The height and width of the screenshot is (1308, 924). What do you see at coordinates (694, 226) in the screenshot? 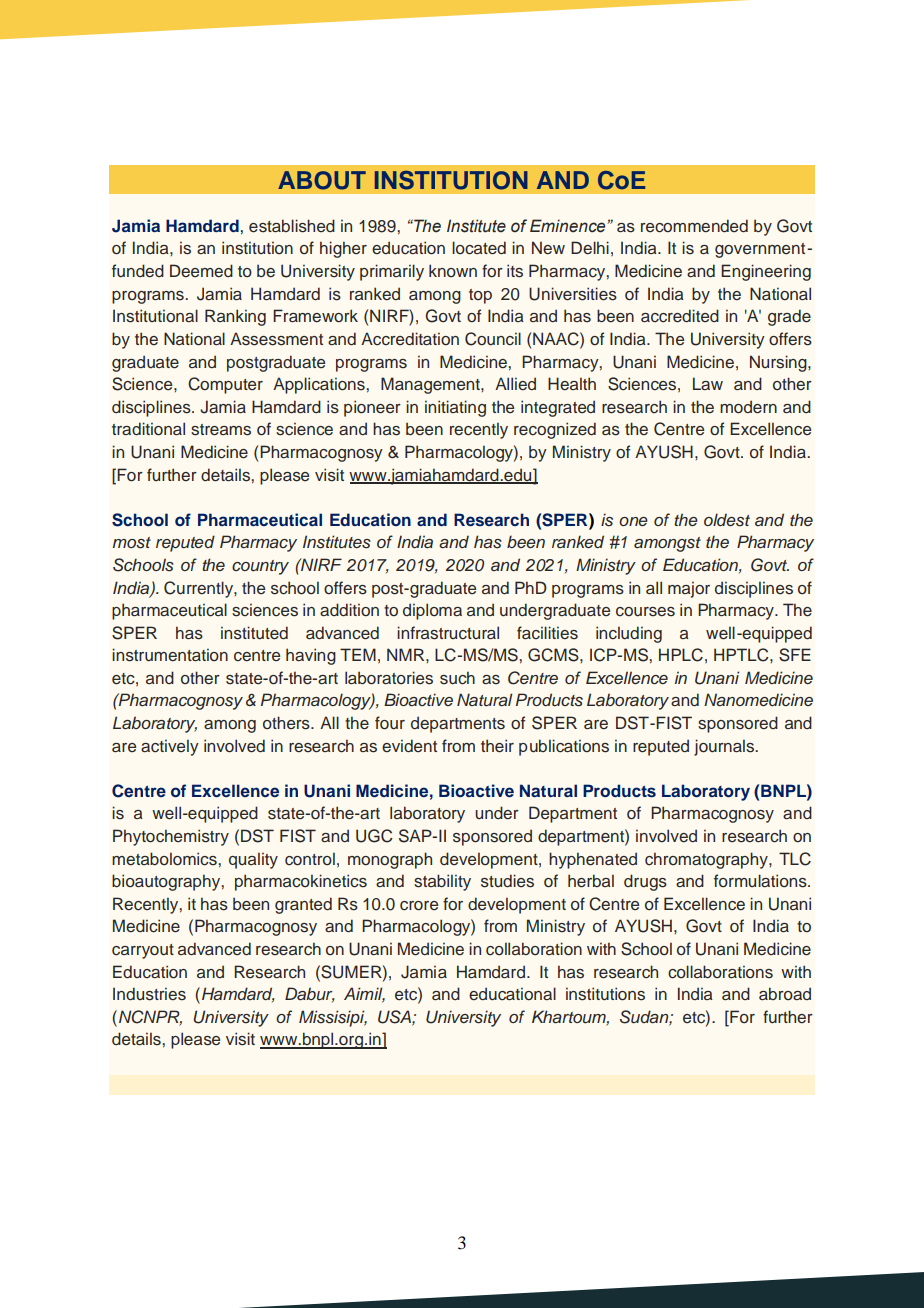
I see `recommended` at bounding box center [694, 226].
